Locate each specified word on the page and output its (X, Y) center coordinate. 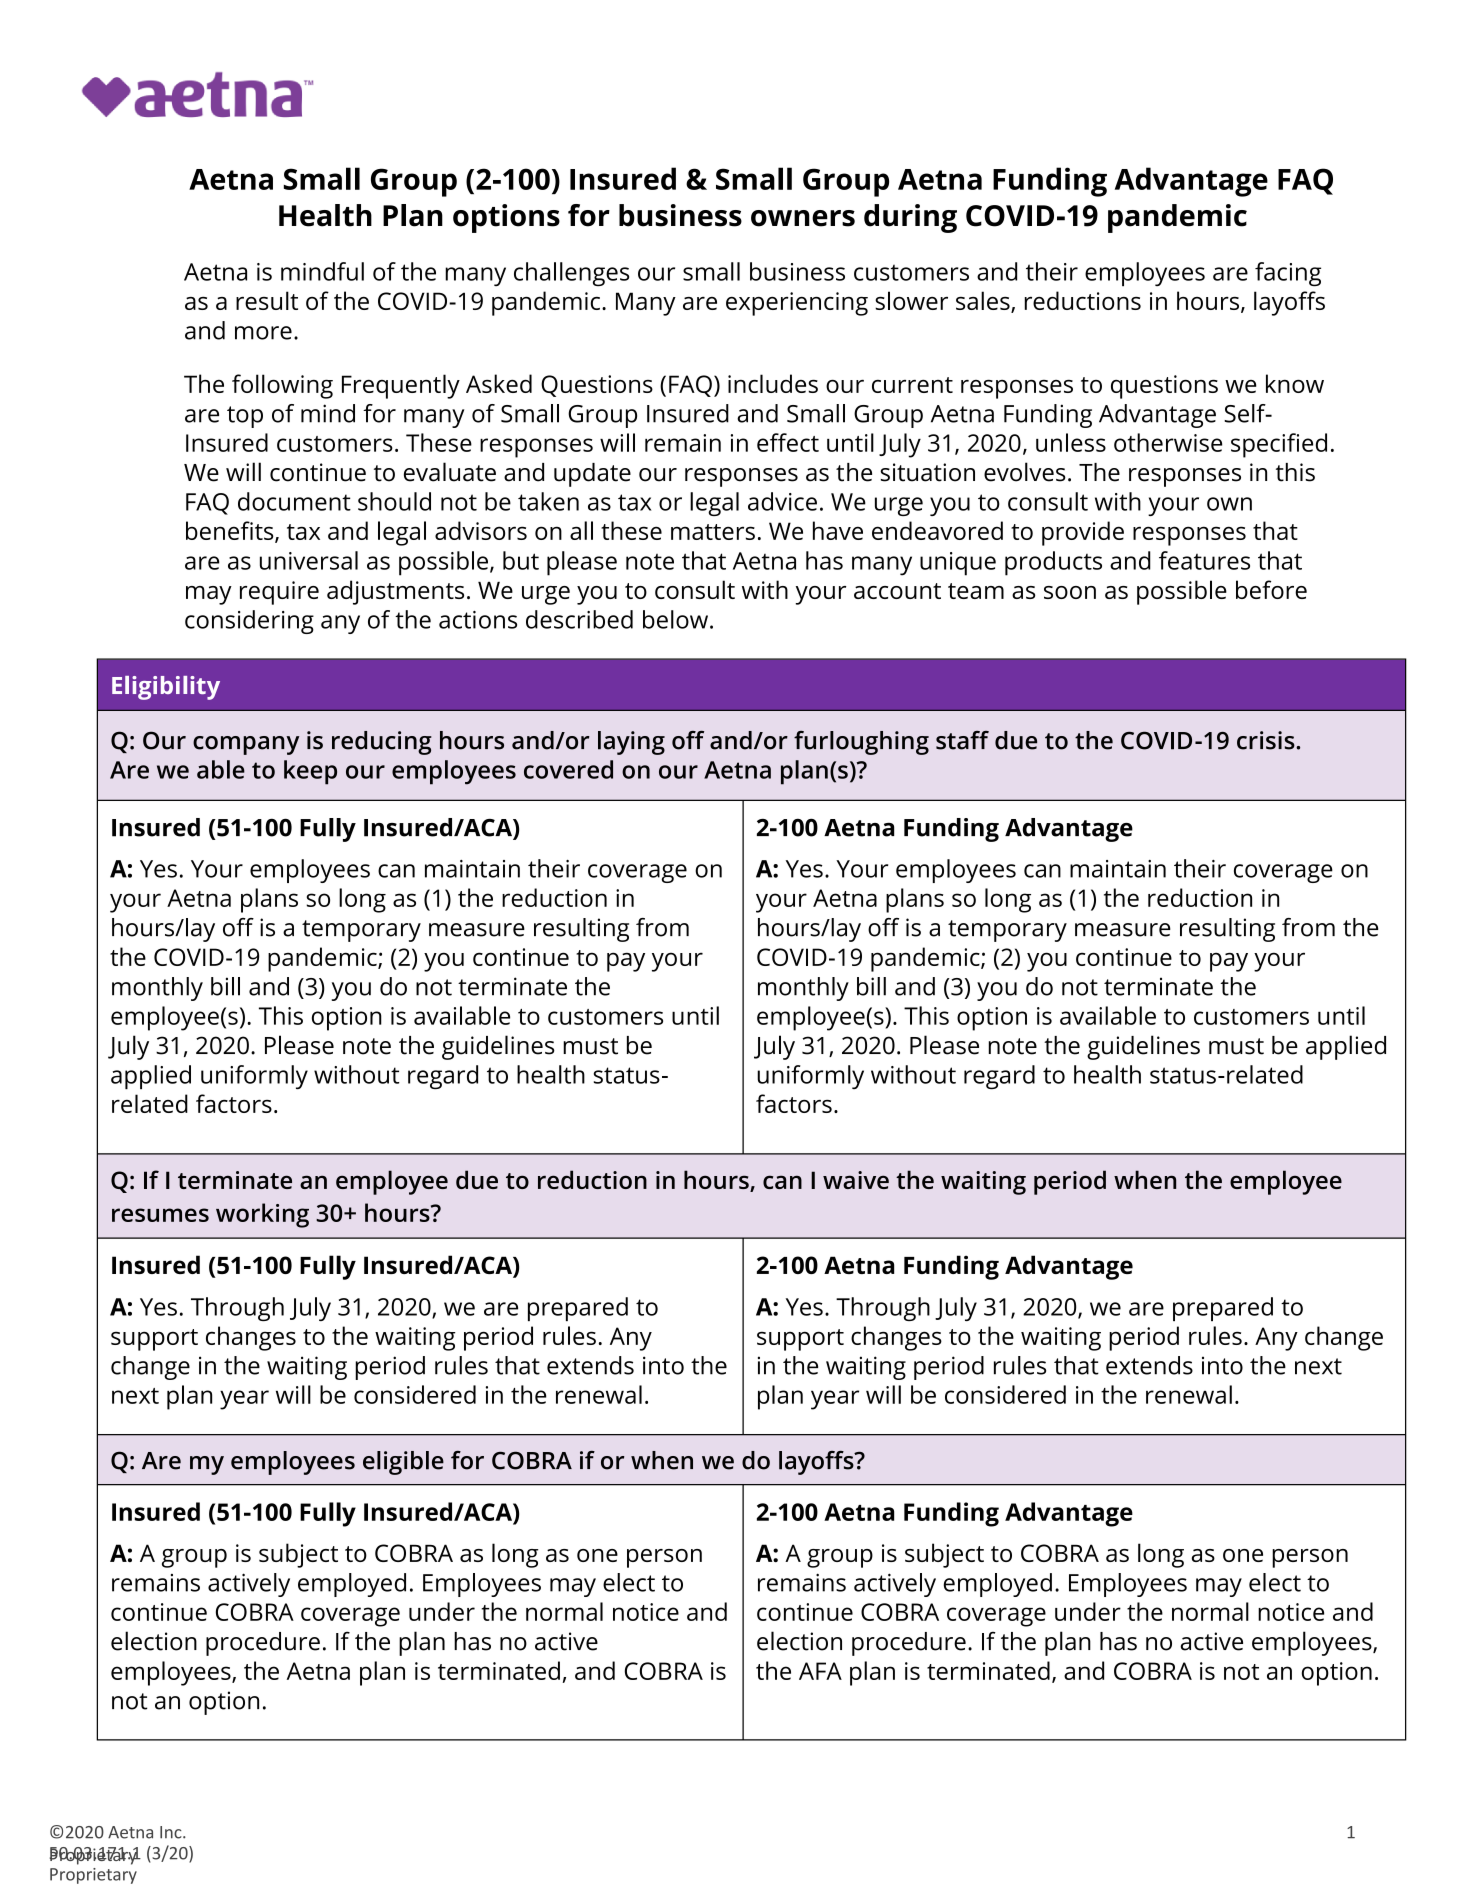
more (263, 333)
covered (568, 769)
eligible (403, 1463)
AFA (820, 1671)
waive (856, 1180)
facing (1288, 274)
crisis (1267, 740)
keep (310, 772)
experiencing (797, 304)
